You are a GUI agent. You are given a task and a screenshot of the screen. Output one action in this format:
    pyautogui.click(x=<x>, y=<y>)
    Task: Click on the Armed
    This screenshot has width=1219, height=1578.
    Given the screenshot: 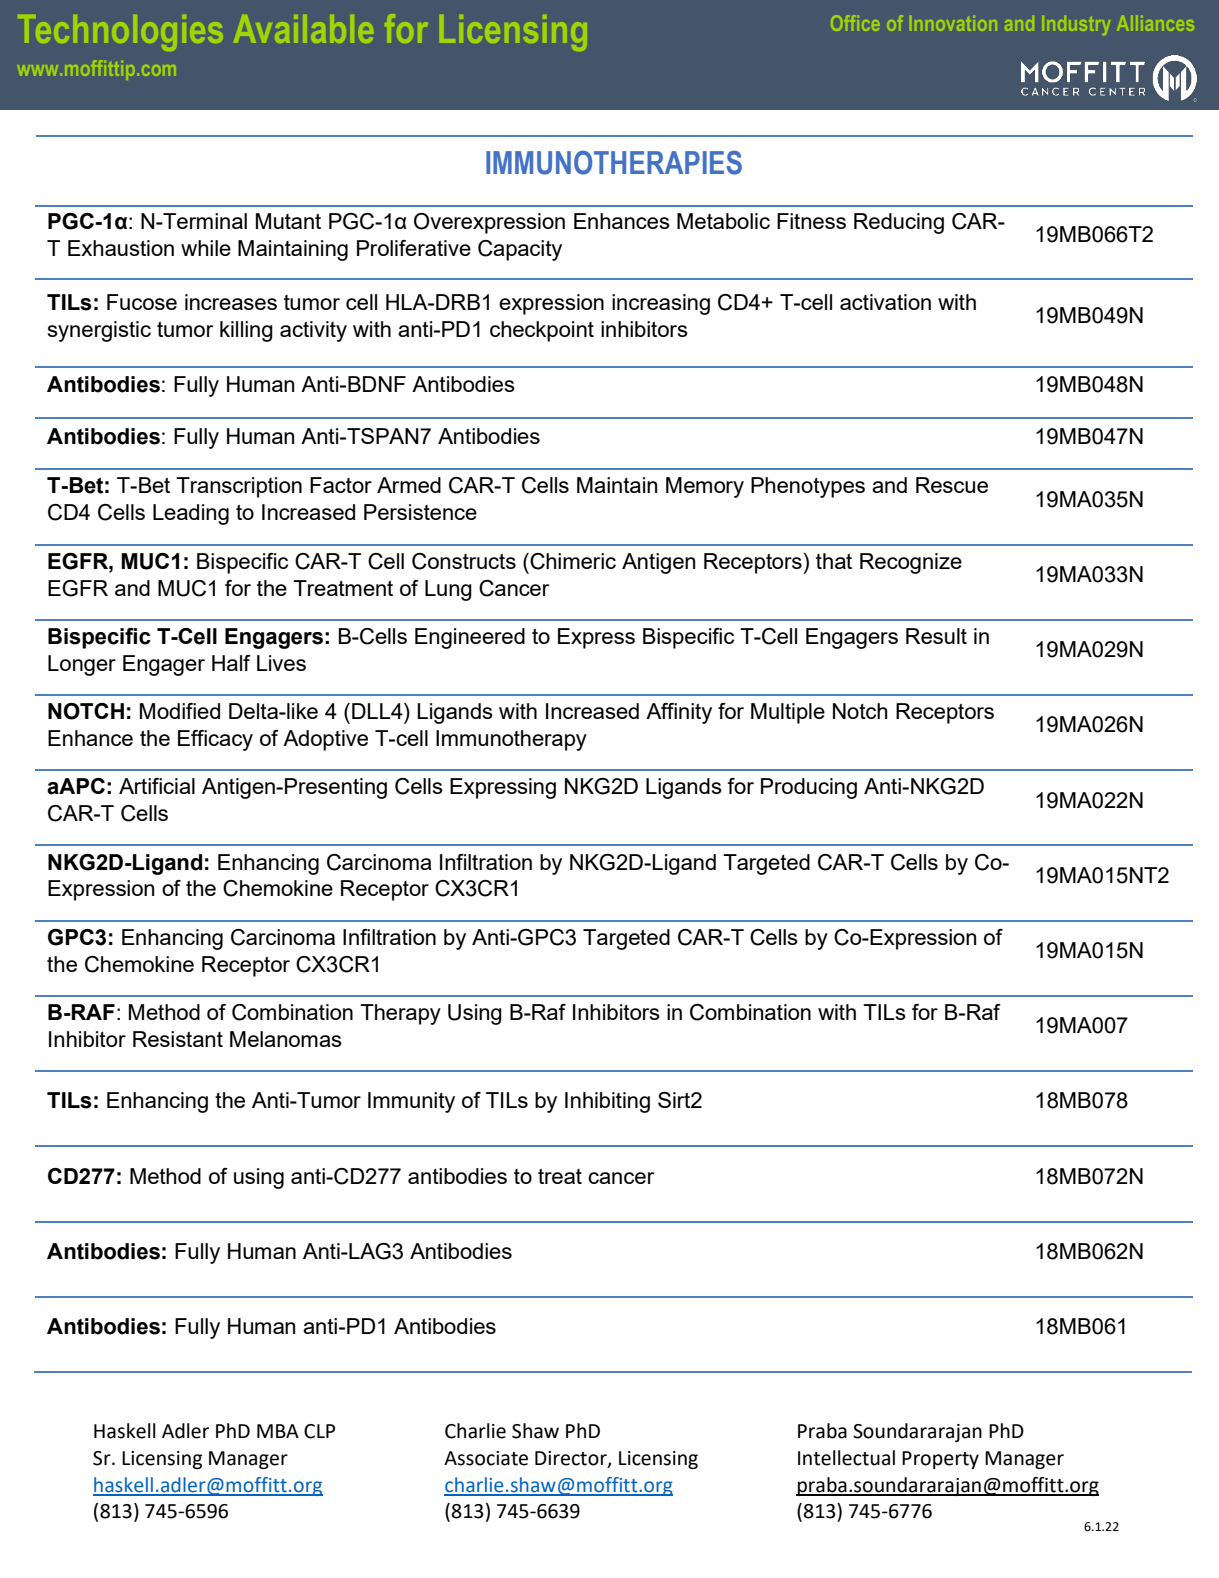 What is the action you would take?
    pyautogui.click(x=409, y=485)
